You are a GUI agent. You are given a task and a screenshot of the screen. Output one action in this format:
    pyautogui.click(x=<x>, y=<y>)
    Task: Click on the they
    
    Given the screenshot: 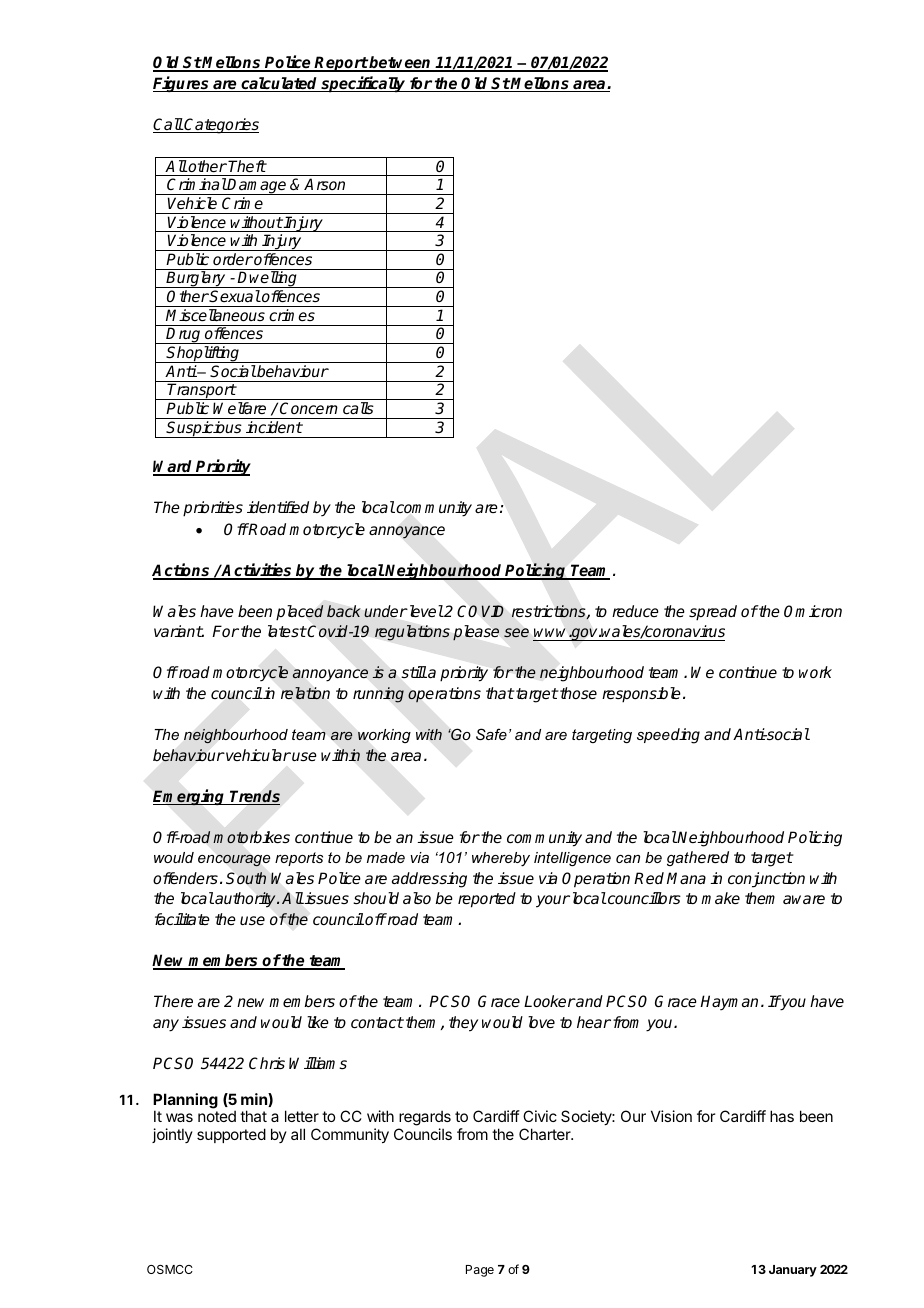 What is the action you would take?
    pyautogui.click(x=463, y=1024)
